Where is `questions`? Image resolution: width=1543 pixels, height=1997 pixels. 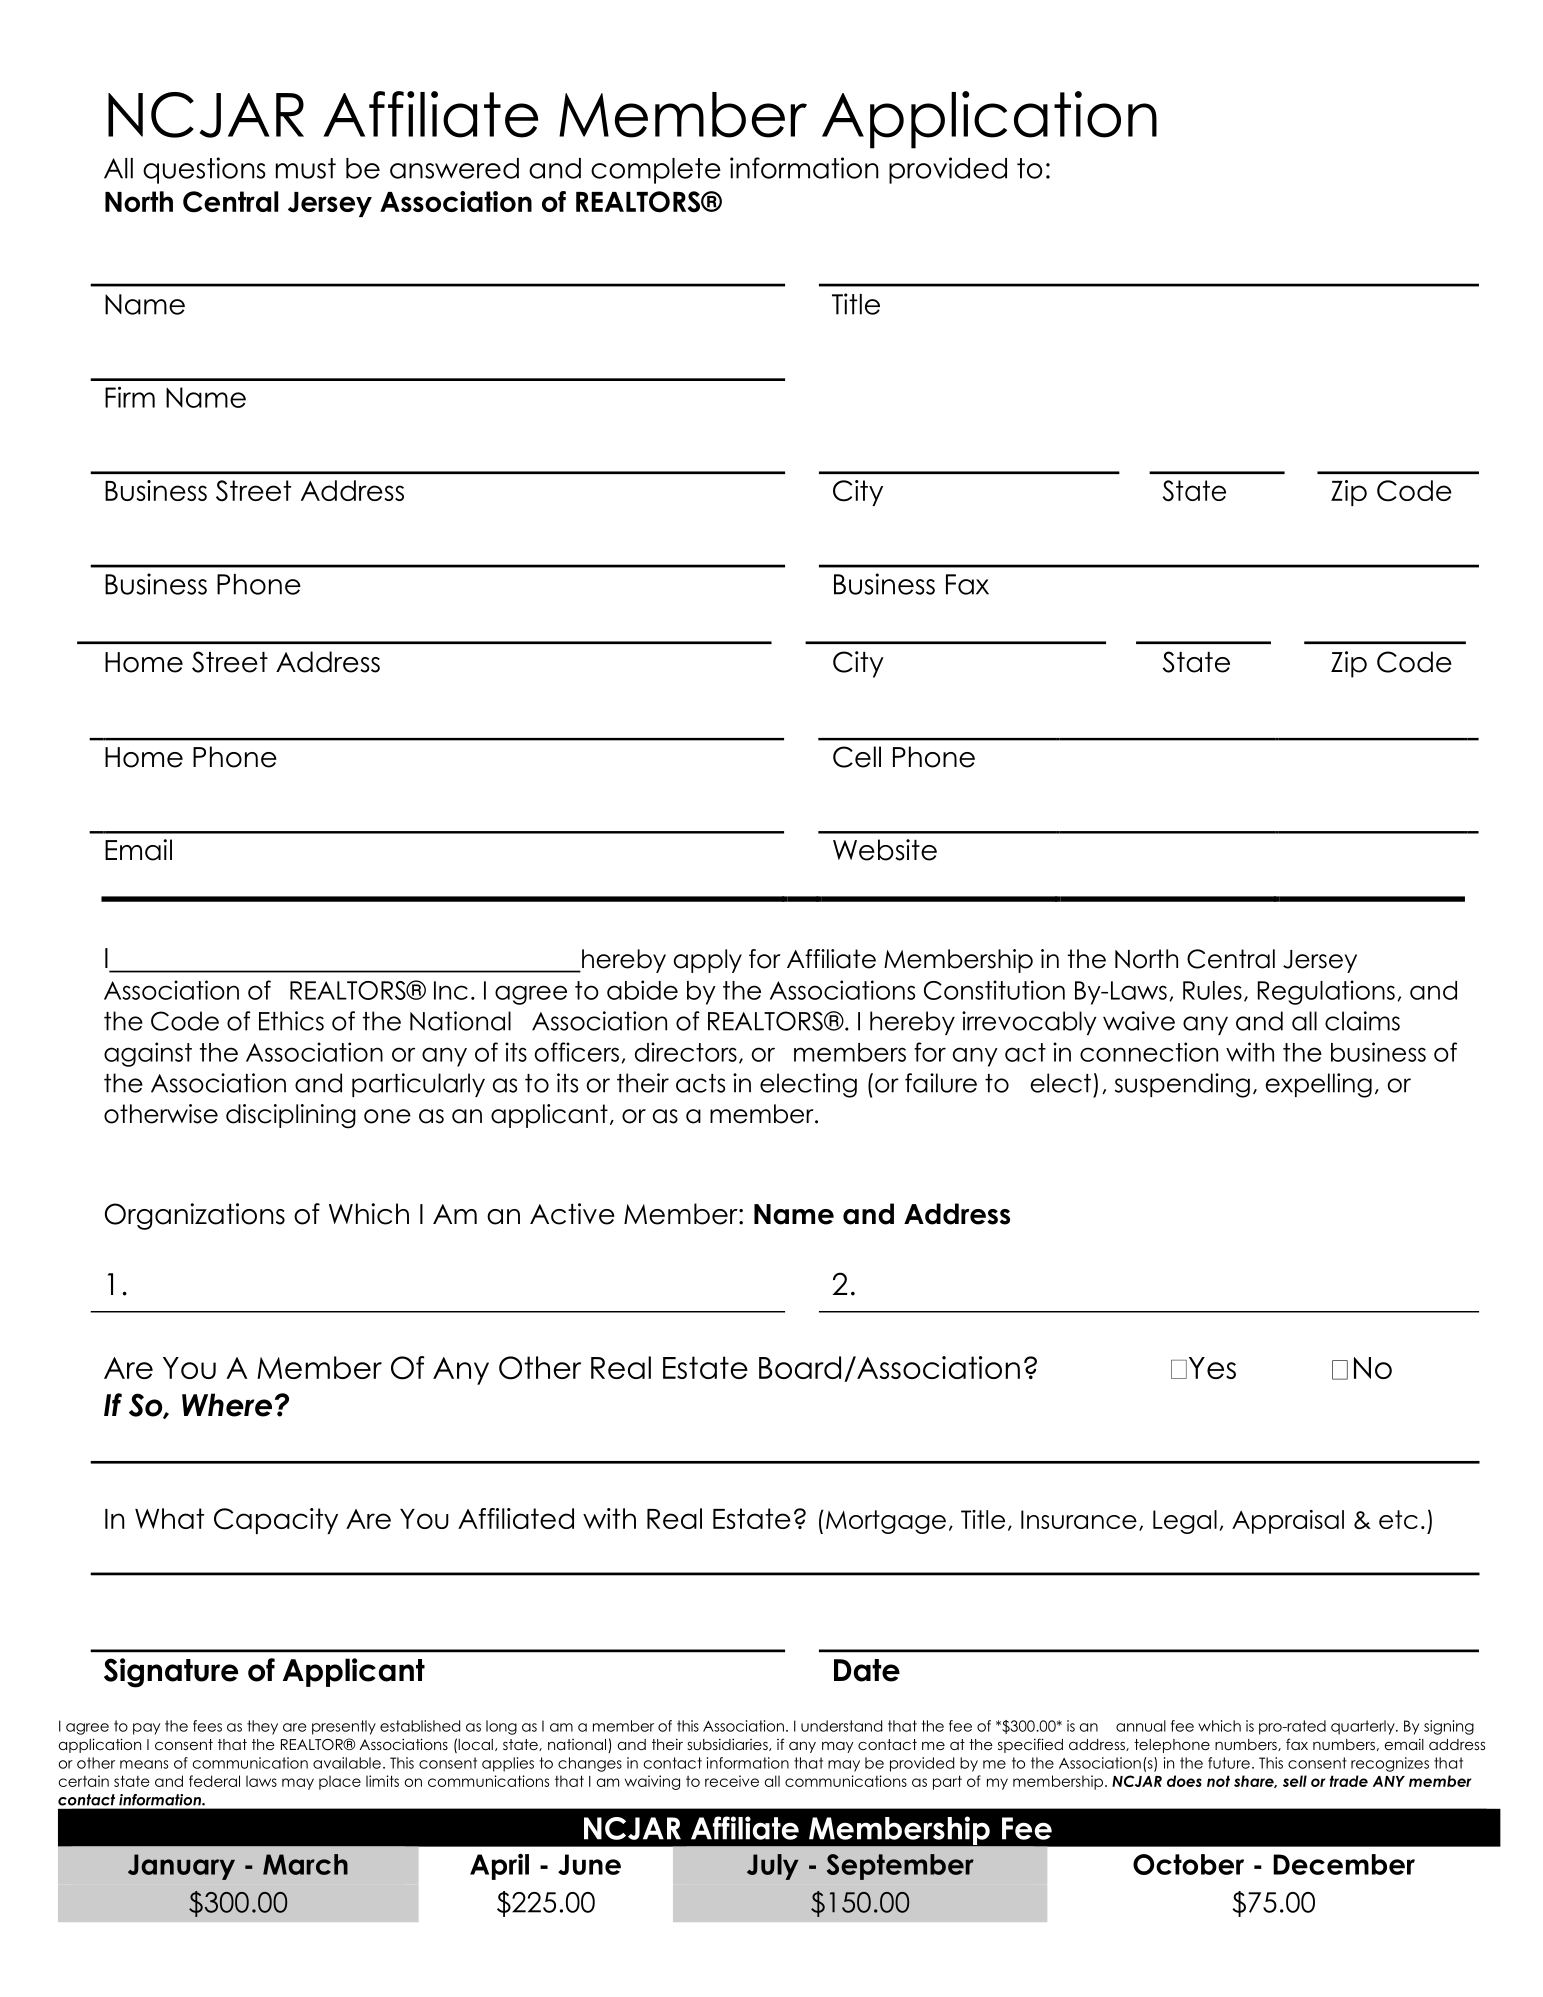 questions is located at coordinates (204, 170).
